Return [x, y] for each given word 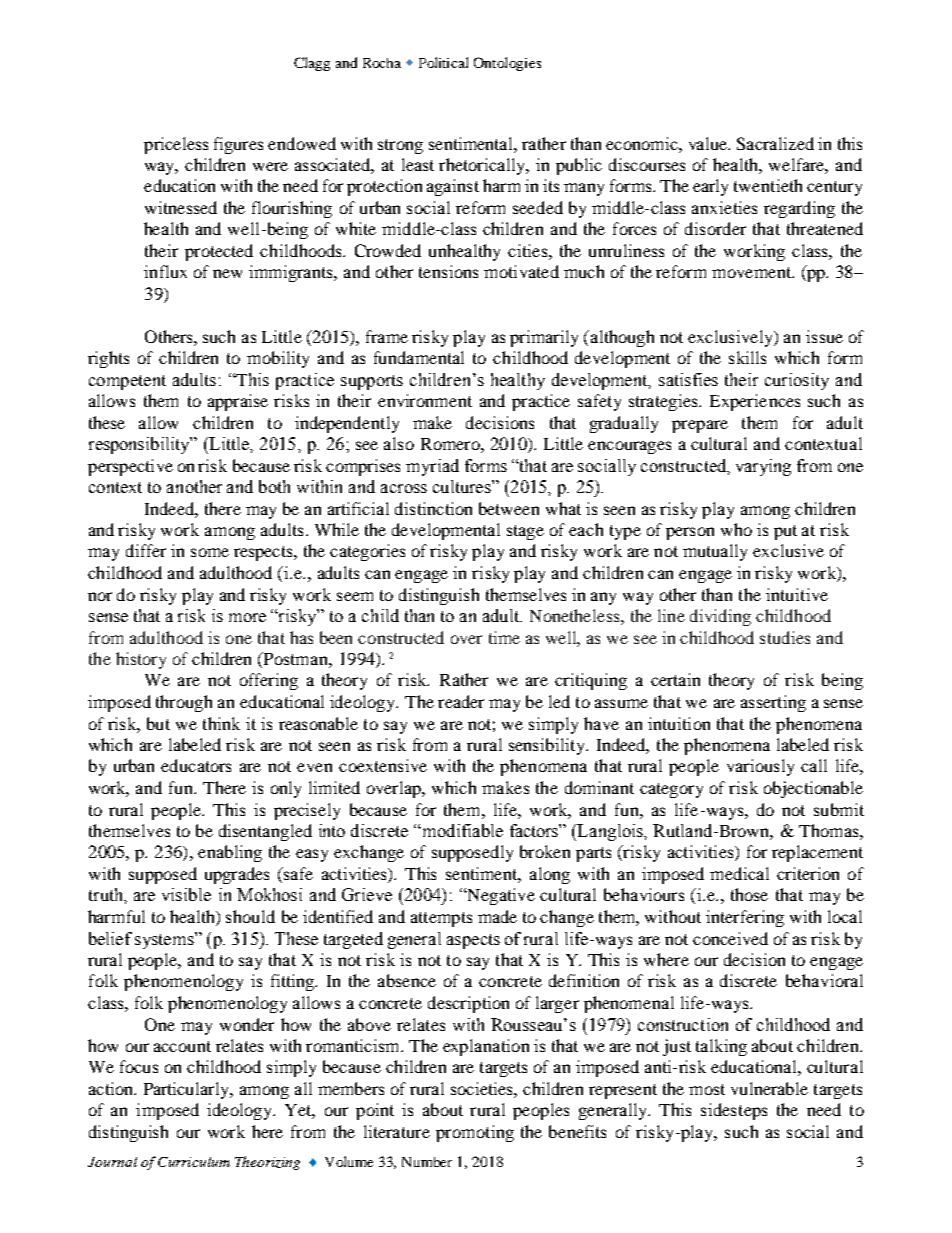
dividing [720, 617]
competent [127, 382]
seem [355, 596]
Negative [500, 896]
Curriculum [194, 1162]
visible [186, 894]
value [709, 143]
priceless [176, 145]
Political [443, 62]
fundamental [419, 357]
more [247, 617]
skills [747, 357]
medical [739, 873]
